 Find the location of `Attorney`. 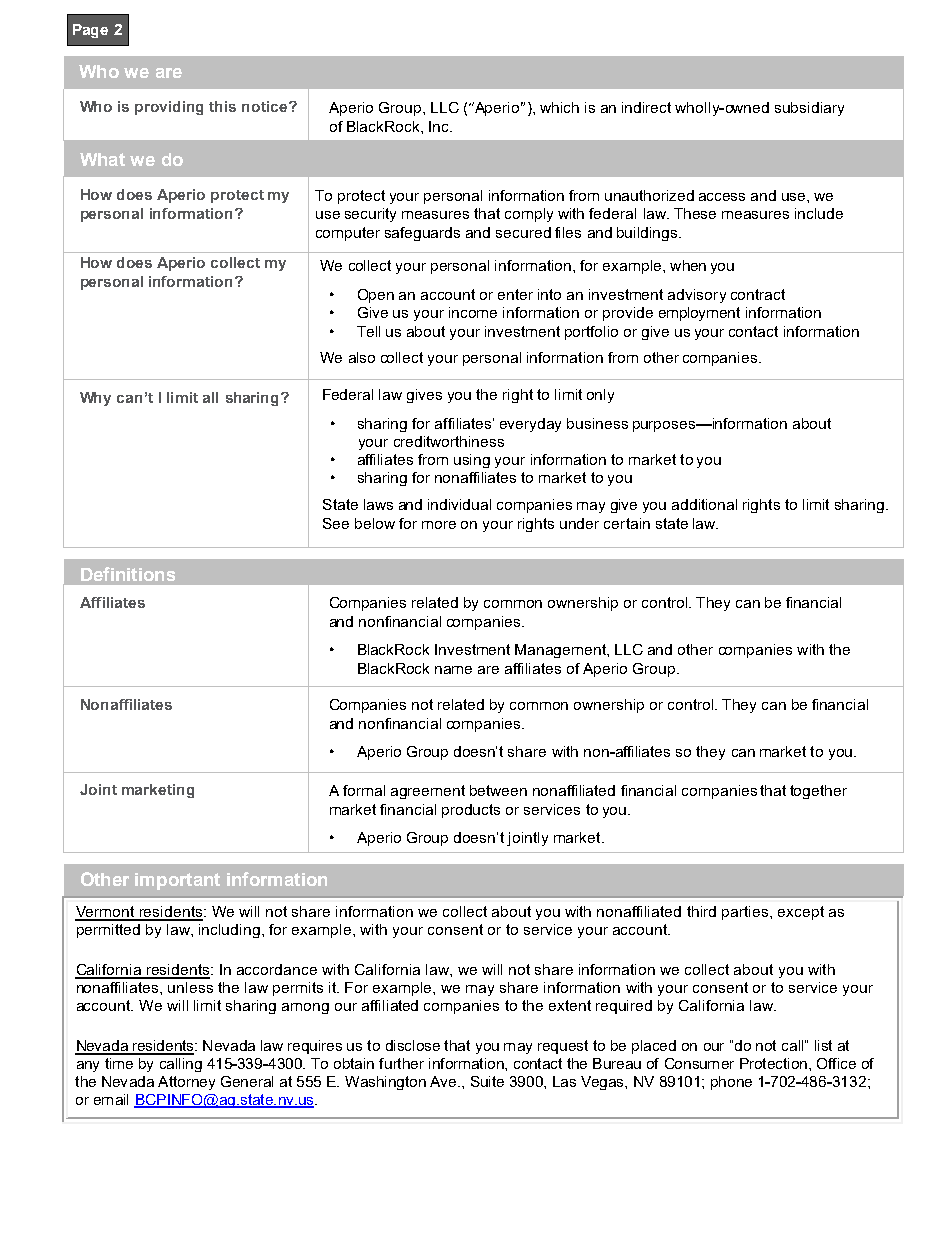

Attorney is located at coordinates (186, 1083).
